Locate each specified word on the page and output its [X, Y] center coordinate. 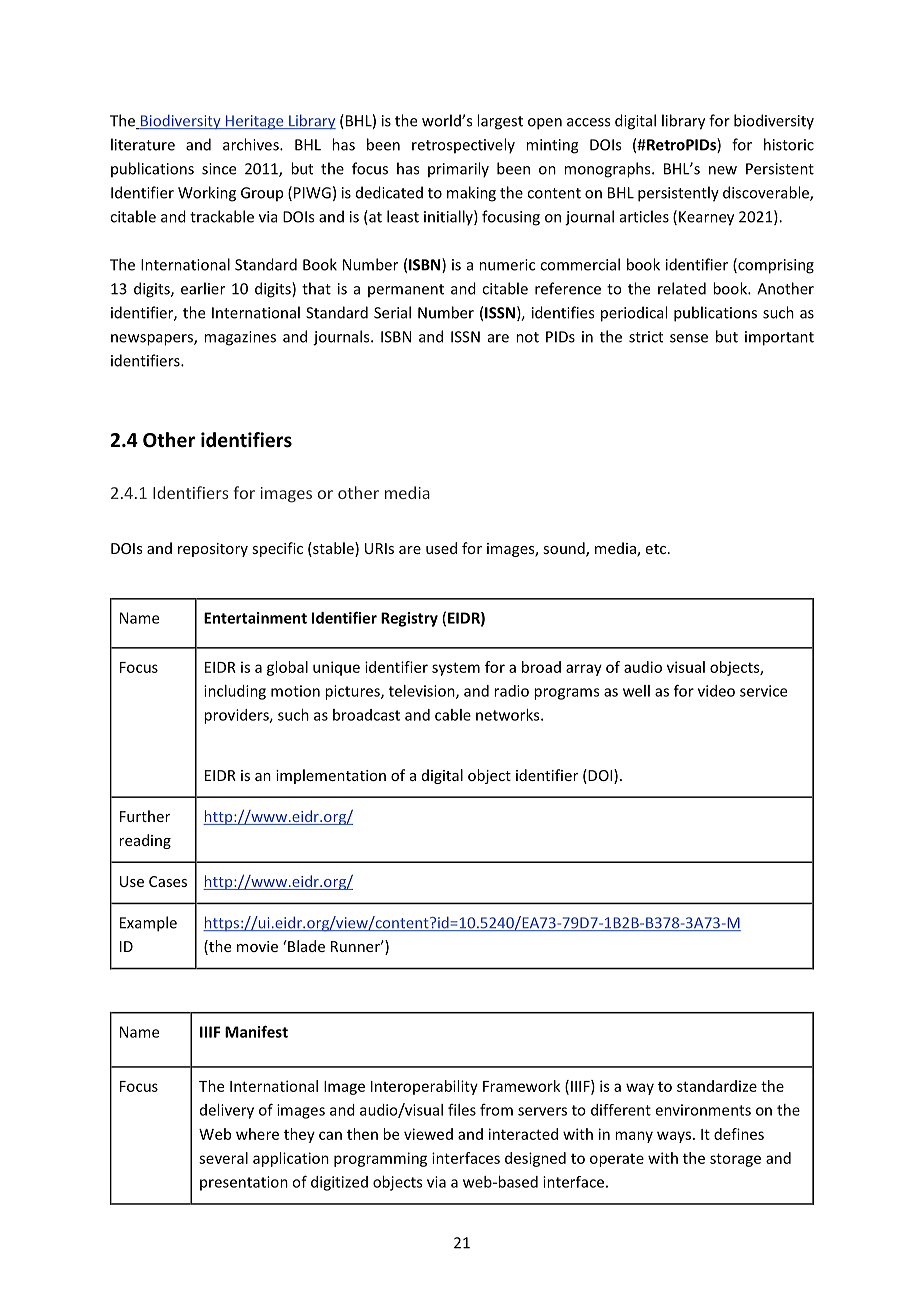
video [716, 691]
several [223, 1158]
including [235, 692]
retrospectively [463, 146]
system [456, 669]
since [219, 169]
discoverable [767, 193]
